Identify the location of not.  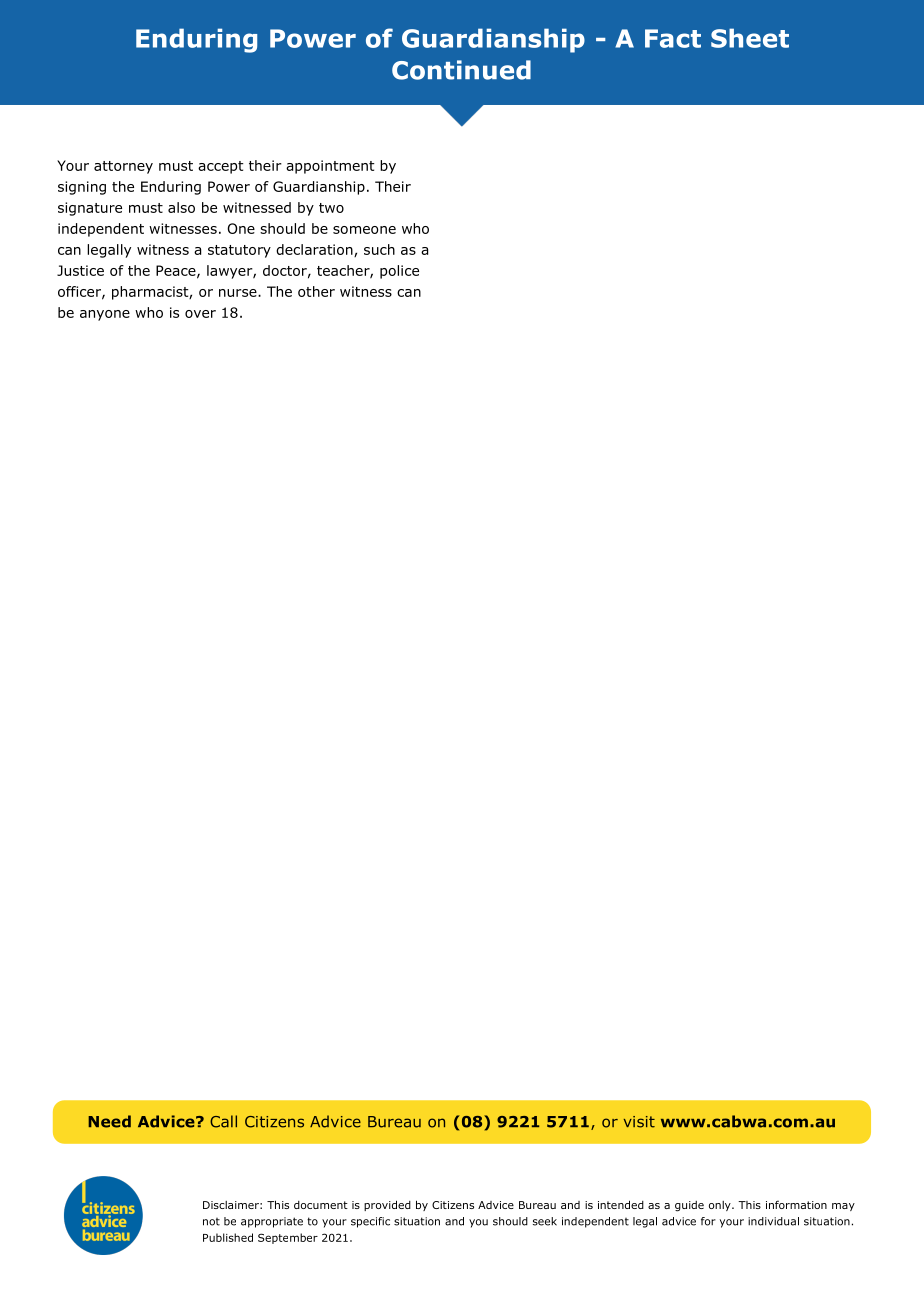
(211, 1222).
